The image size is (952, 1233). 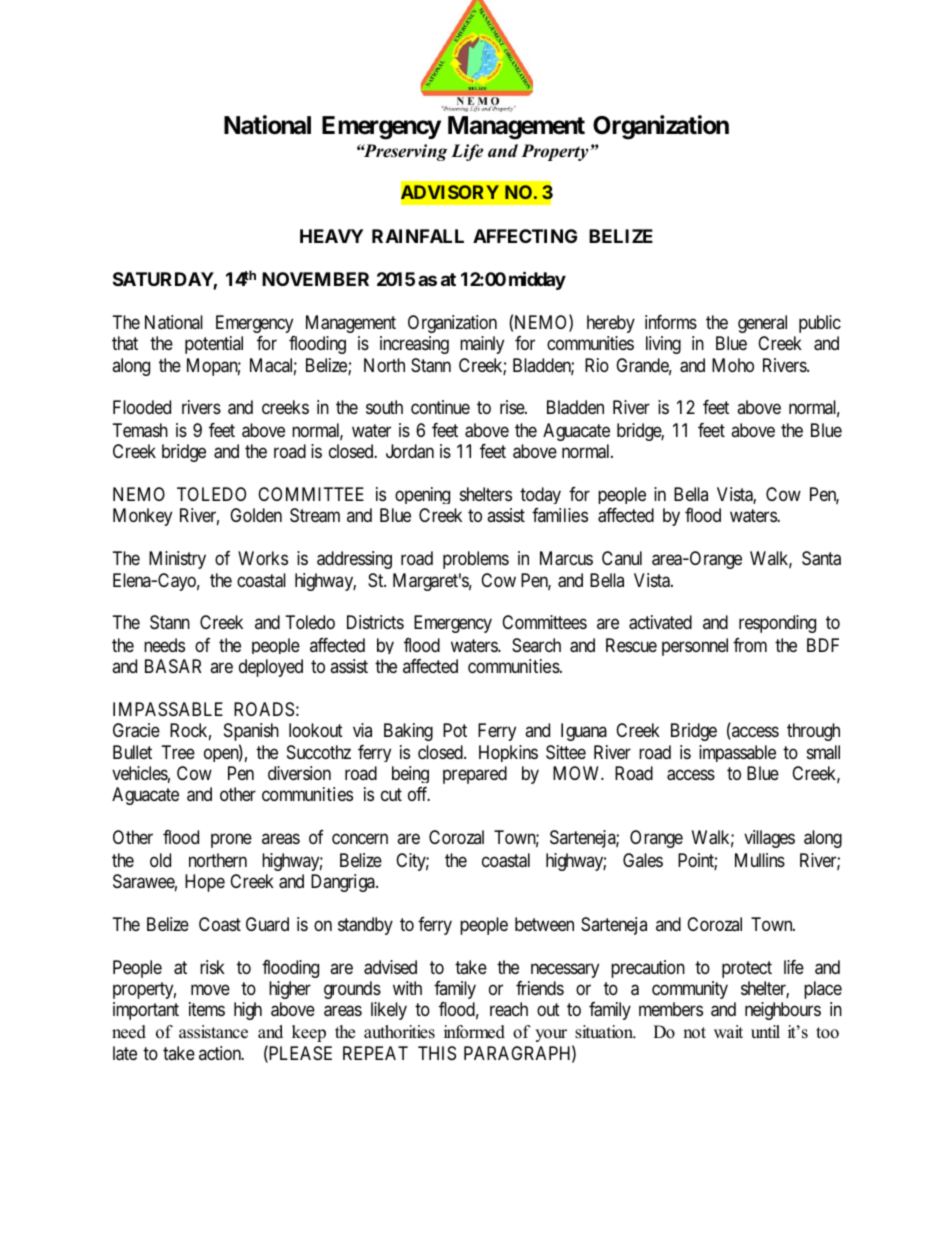 What do you see at coordinates (821, 558) in the screenshot?
I see `Santa` at bounding box center [821, 558].
